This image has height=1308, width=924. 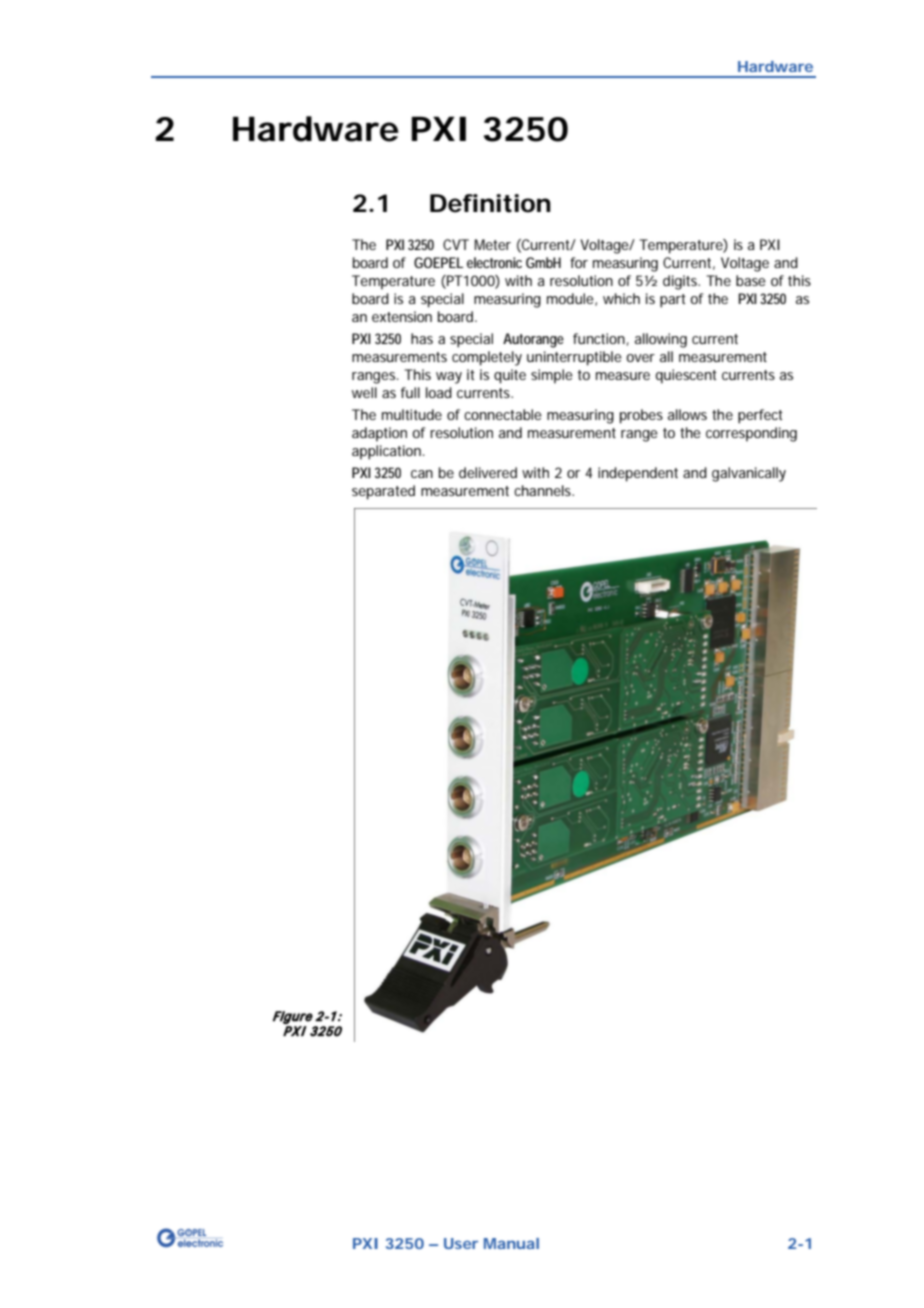 I want to click on extension, so click(x=402, y=316).
